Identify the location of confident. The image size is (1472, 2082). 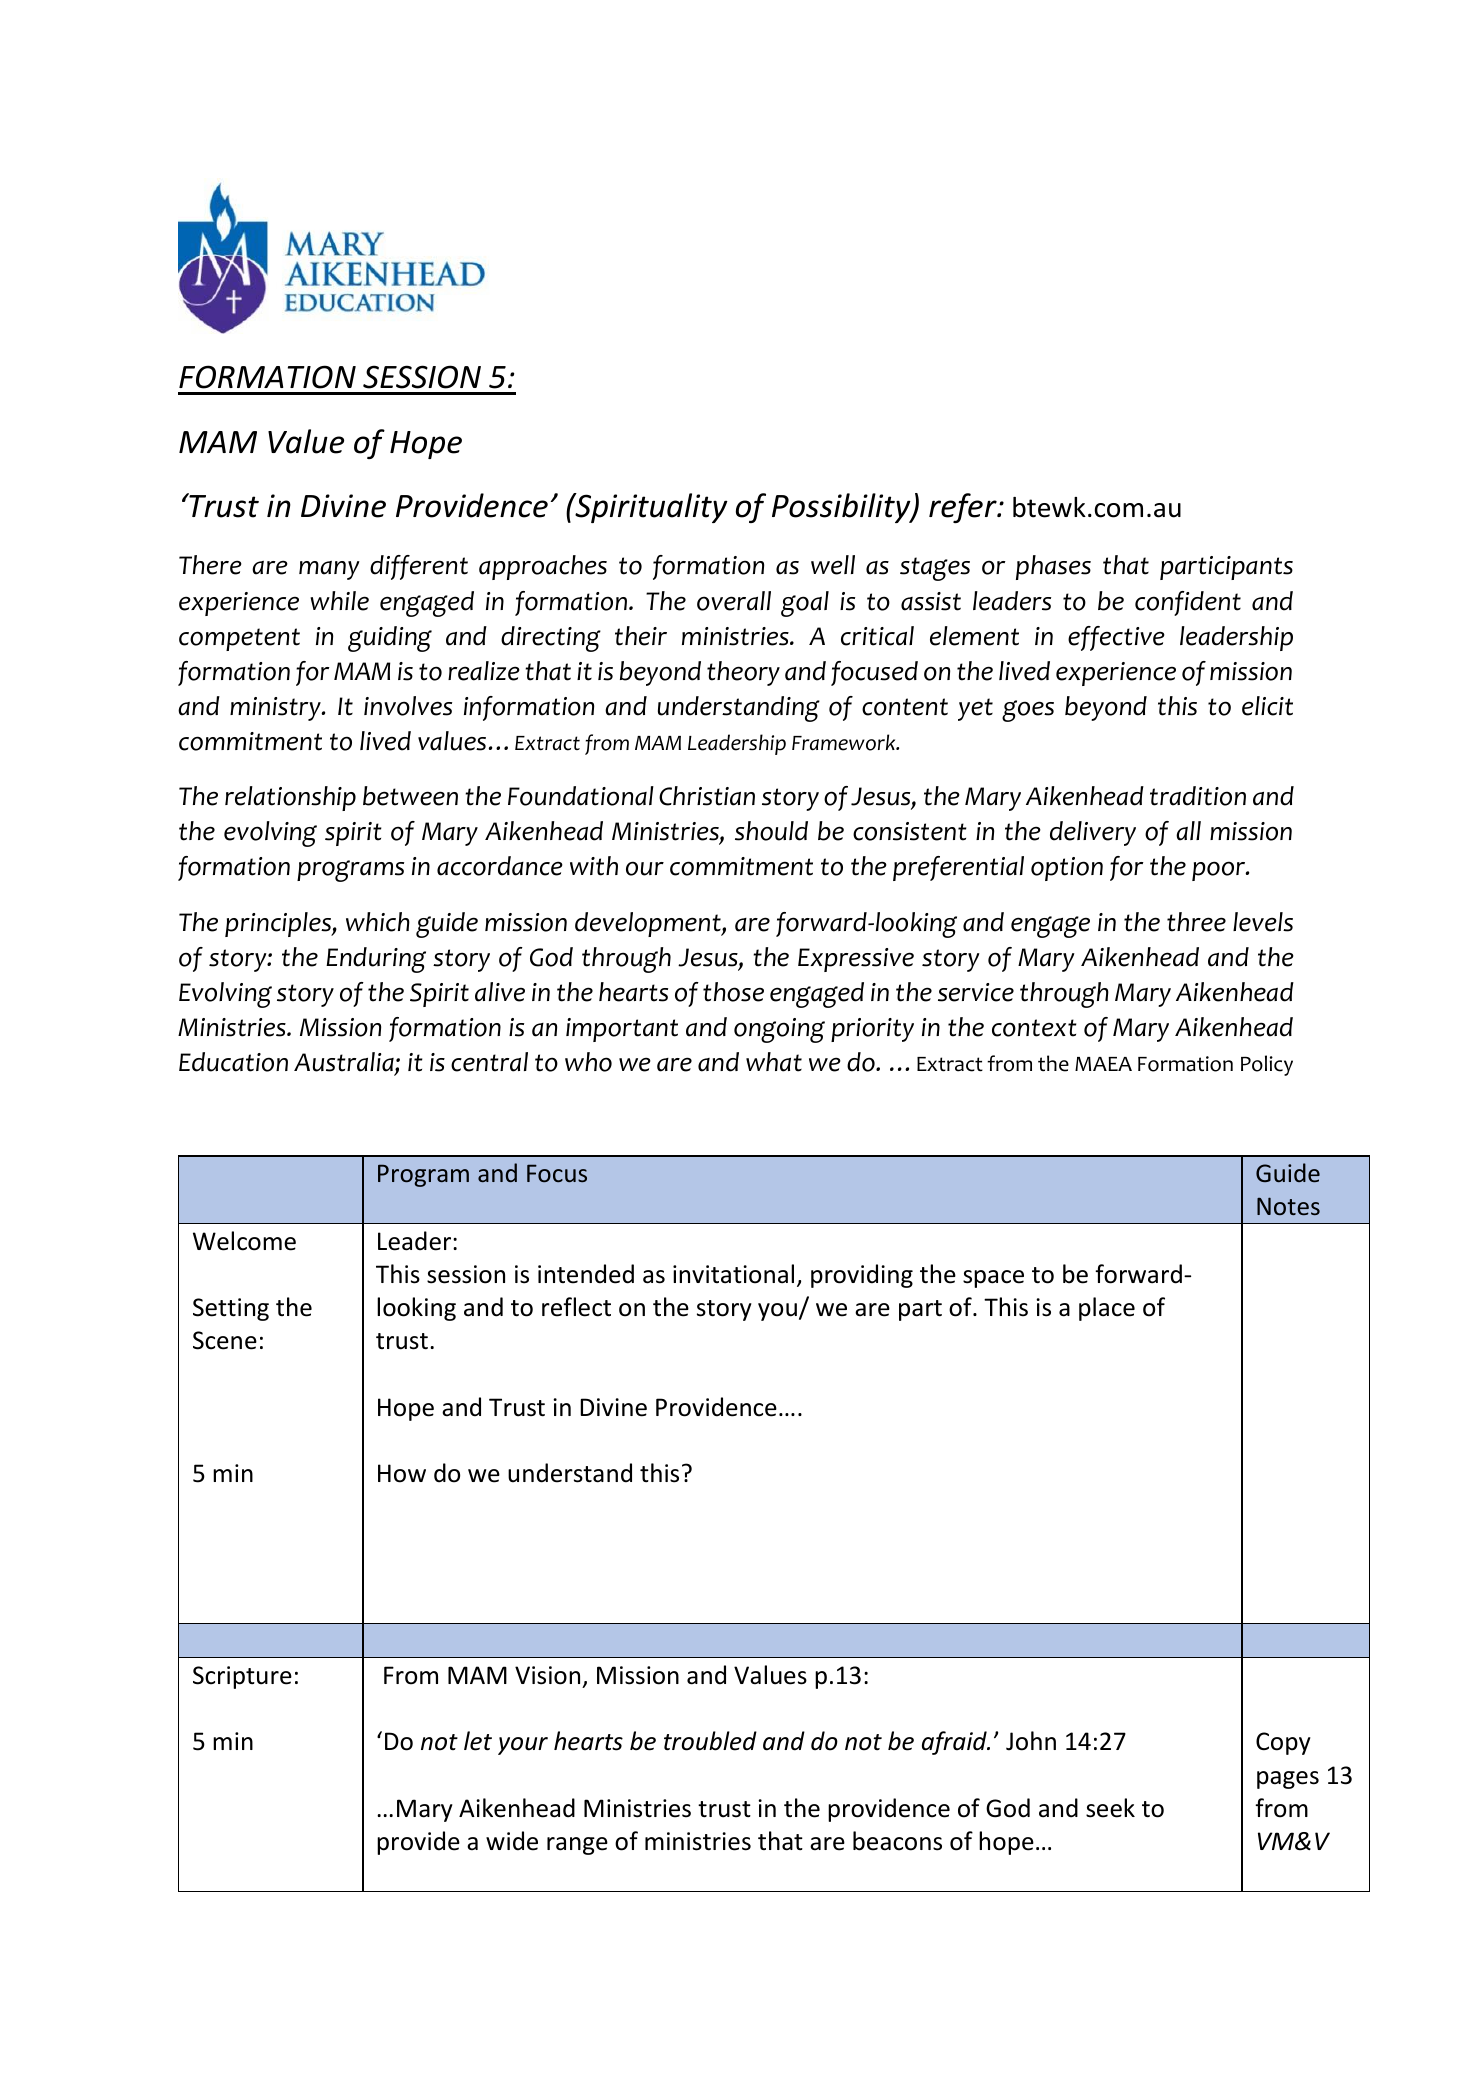
(1188, 603).
